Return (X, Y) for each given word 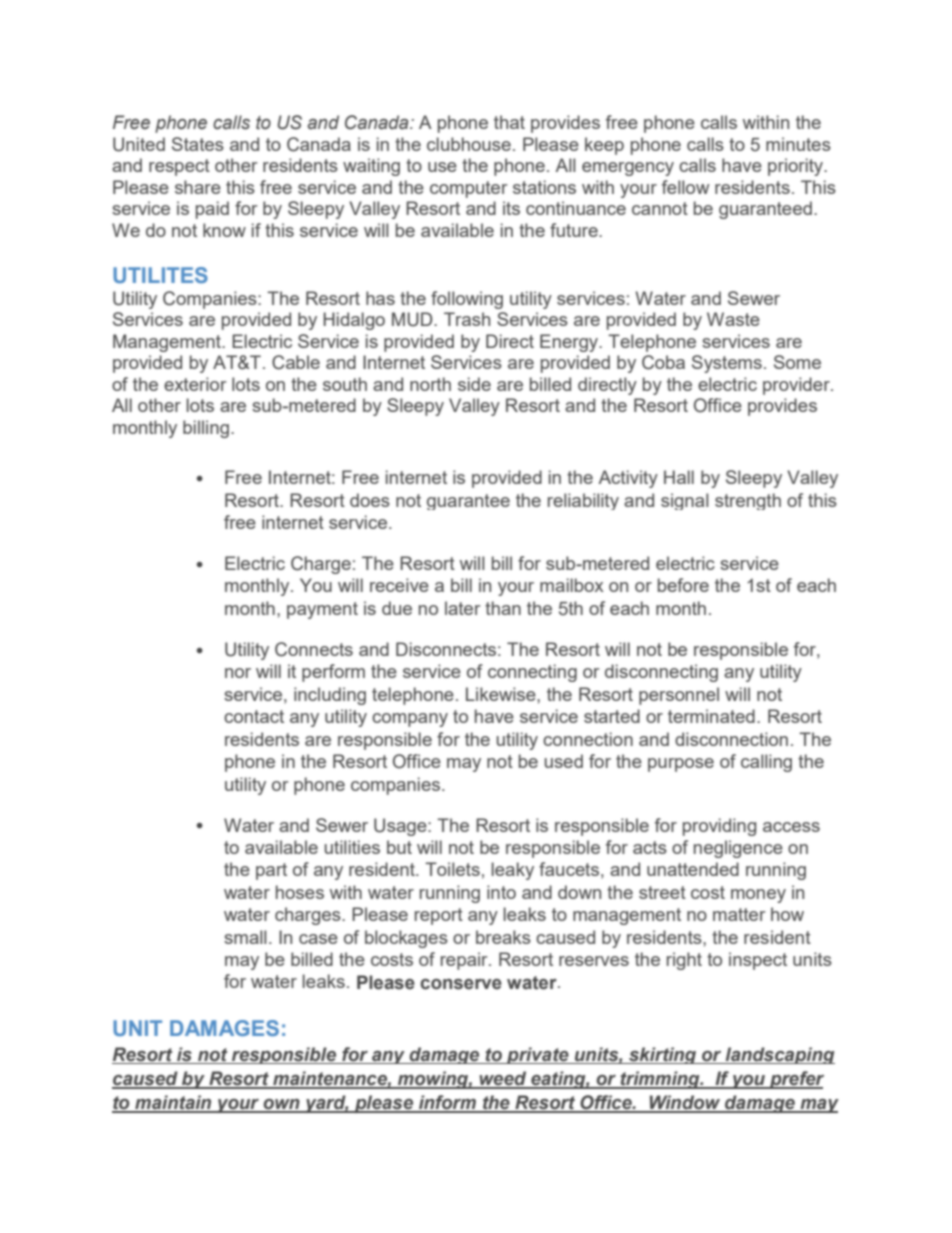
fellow (685, 187)
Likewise (502, 694)
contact (254, 716)
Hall (679, 477)
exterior (195, 384)
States (198, 144)
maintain (173, 1103)
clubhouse (469, 144)
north (430, 384)
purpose (681, 765)
